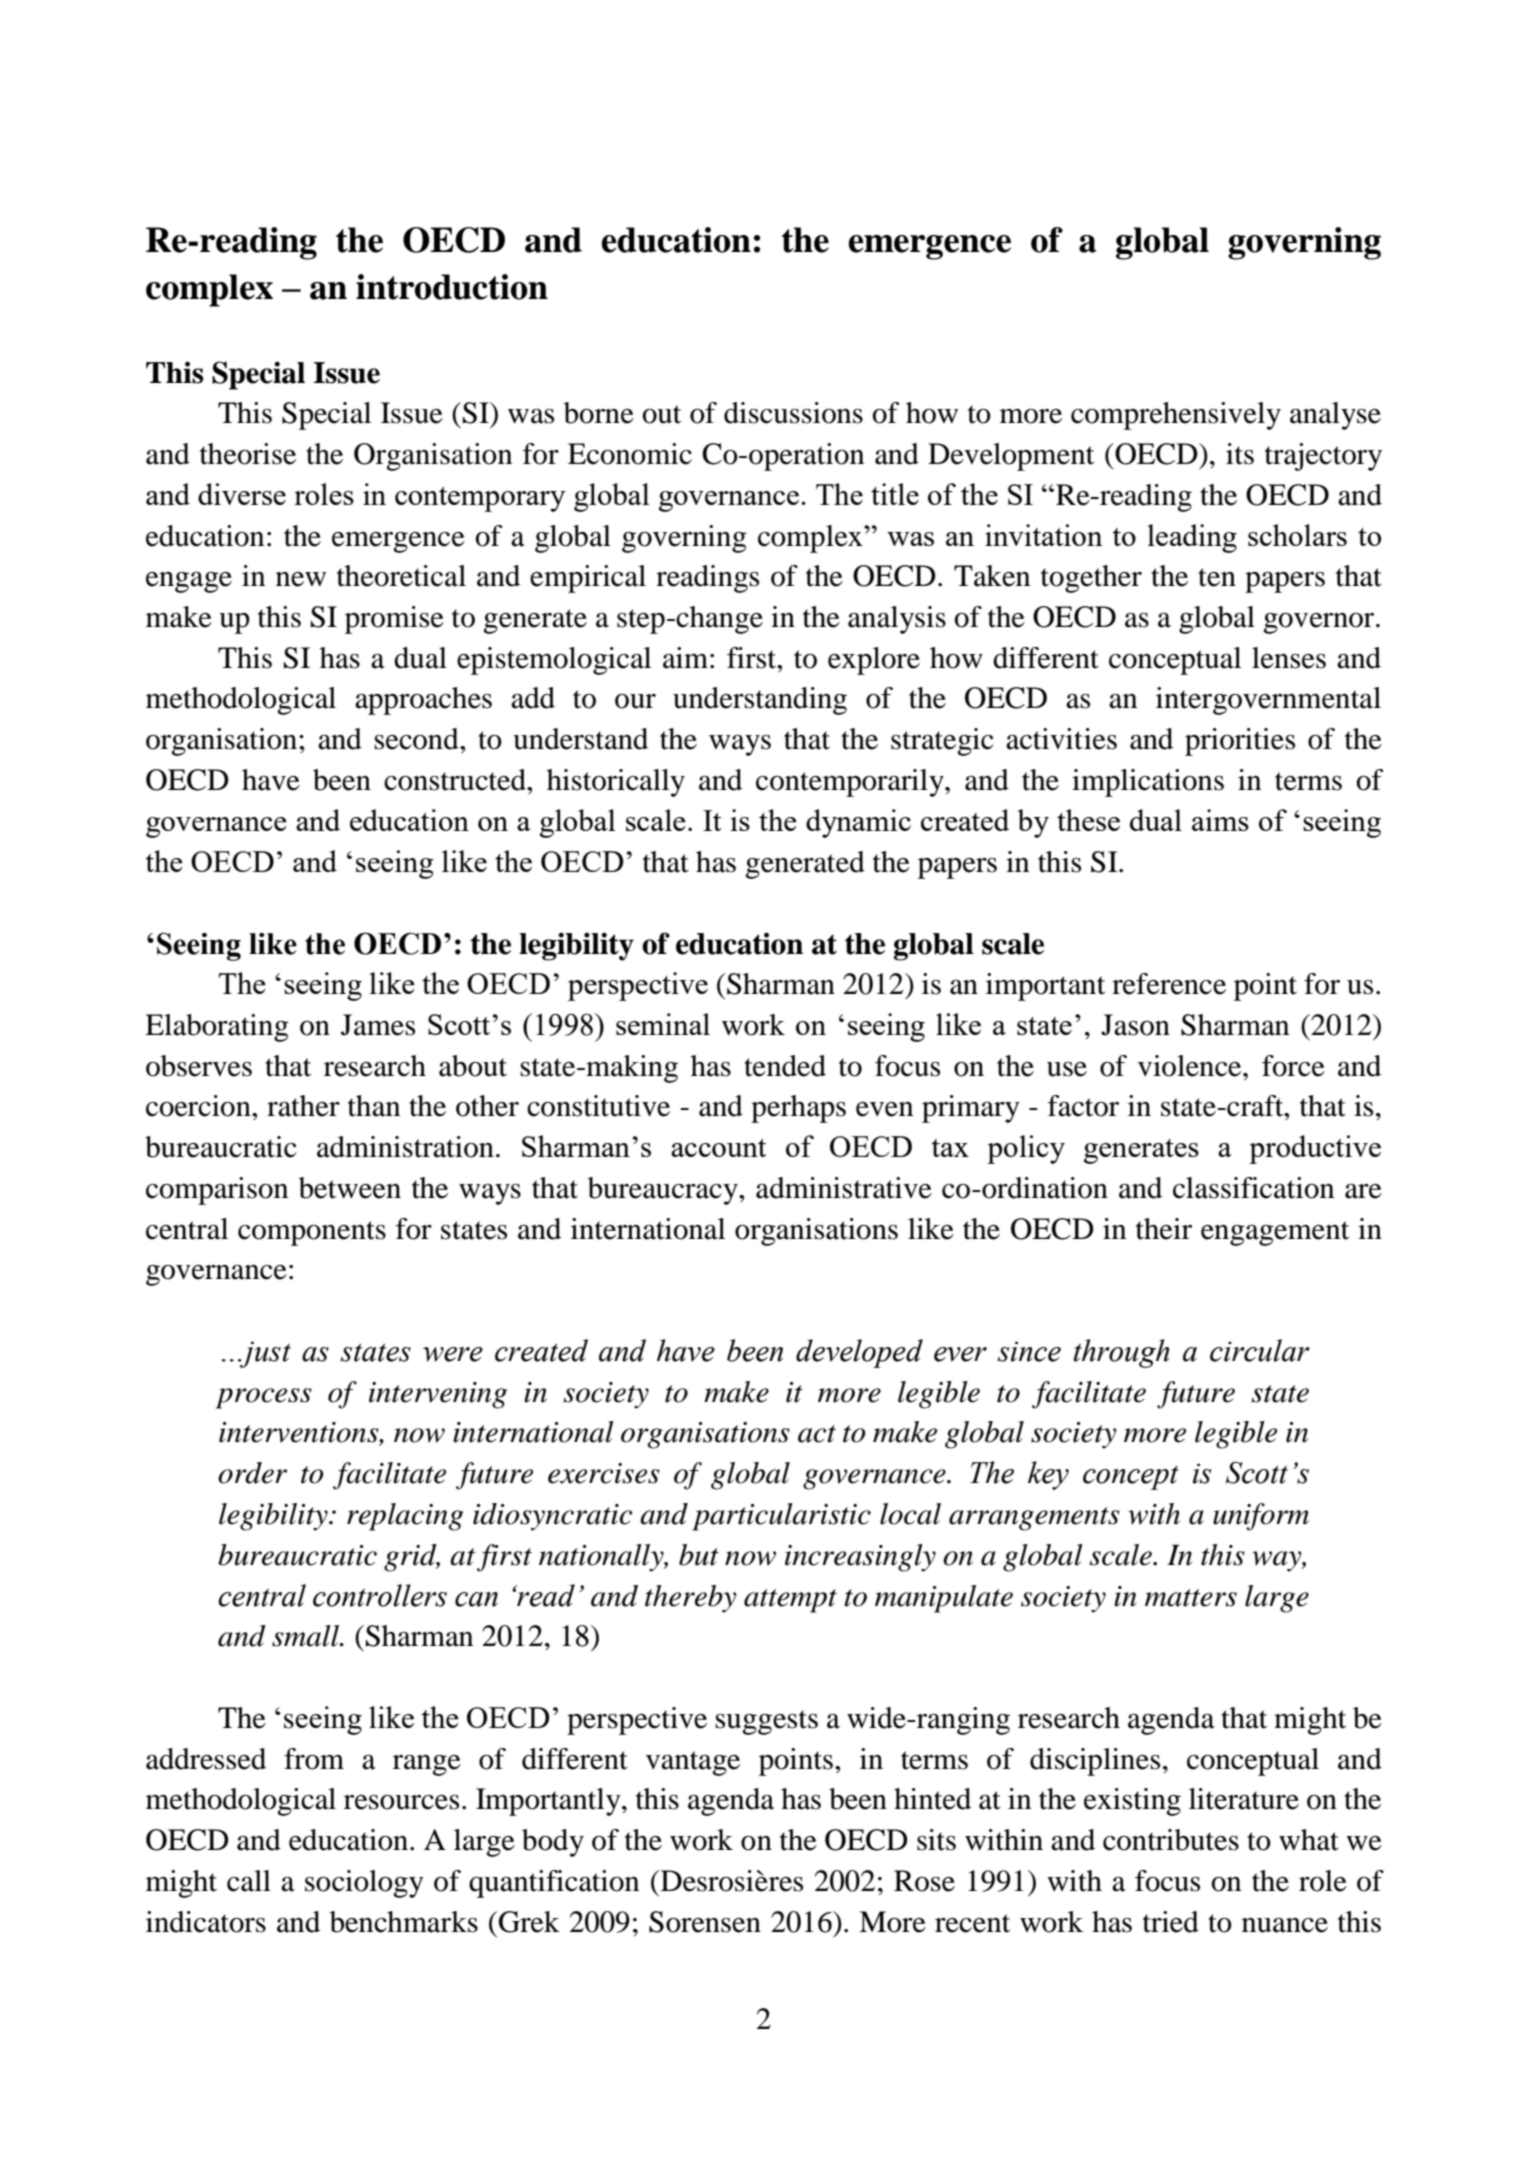 This image has width=1528, height=2163. I want to click on just, so click(264, 1354).
